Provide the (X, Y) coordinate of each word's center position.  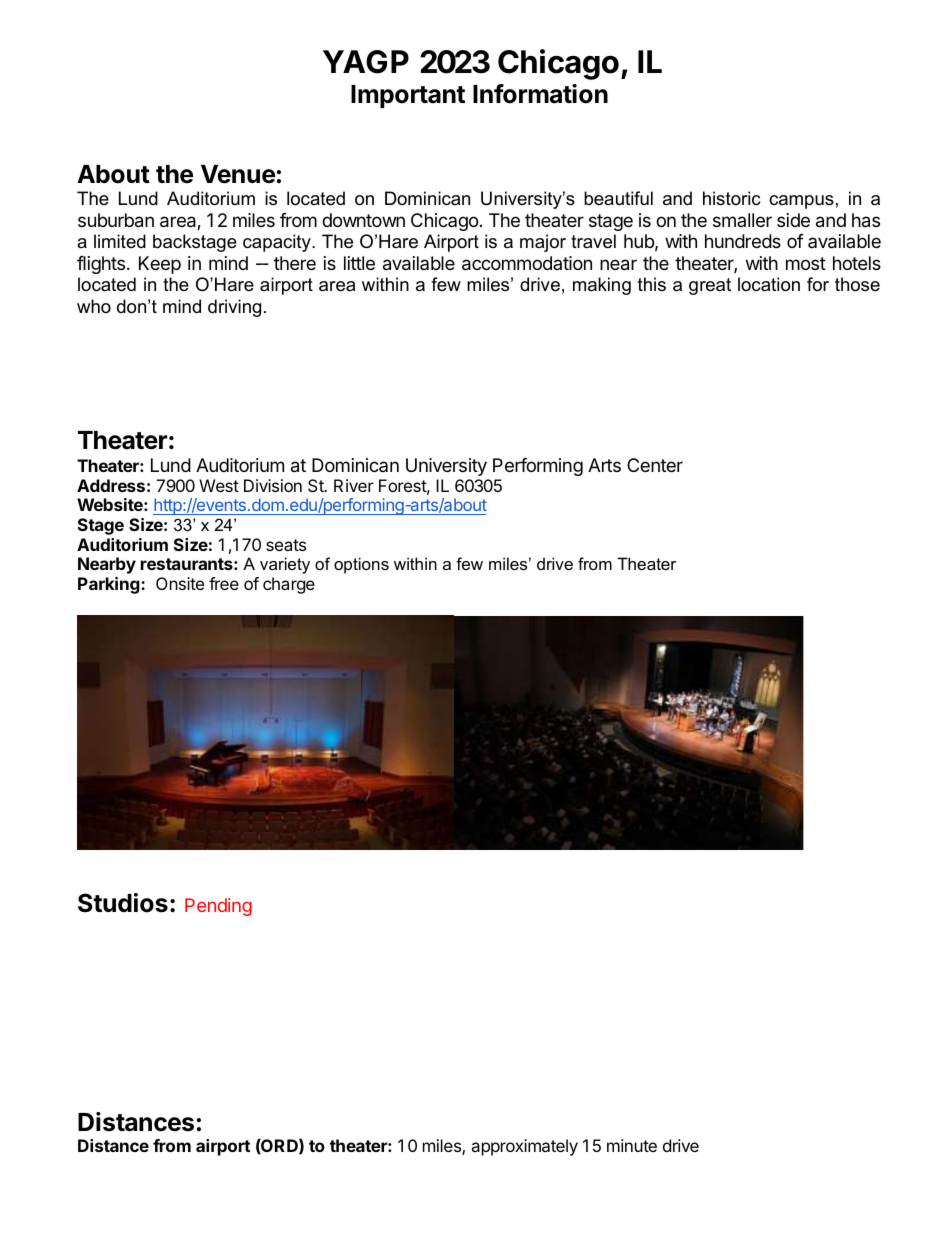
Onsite (180, 583)
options (361, 565)
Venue (238, 174)
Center (655, 465)
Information (540, 94)
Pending (218, 907)
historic (731, 198)
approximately (524, 1147)
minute (632, 1145)
